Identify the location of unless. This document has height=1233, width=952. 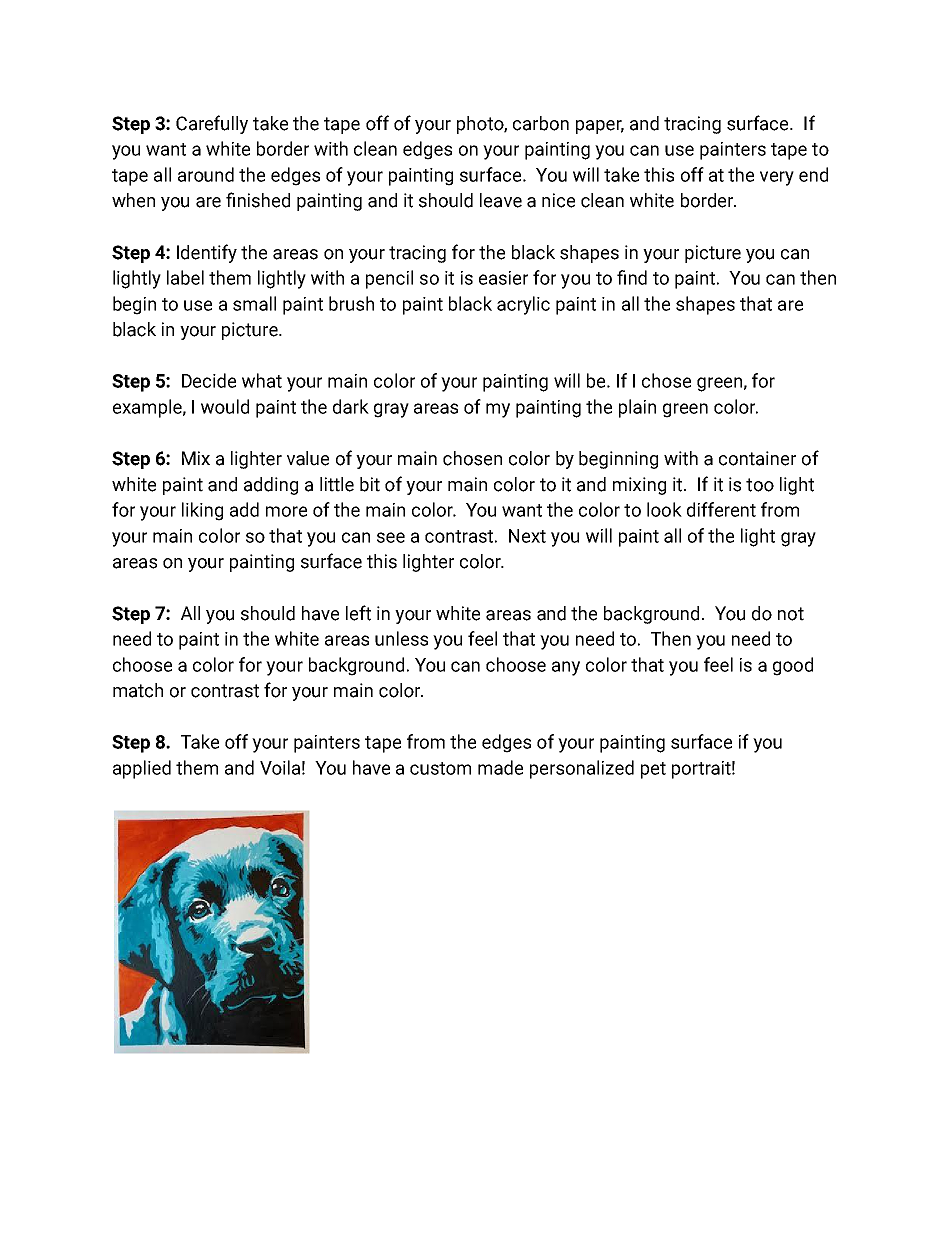
(401, 638).
